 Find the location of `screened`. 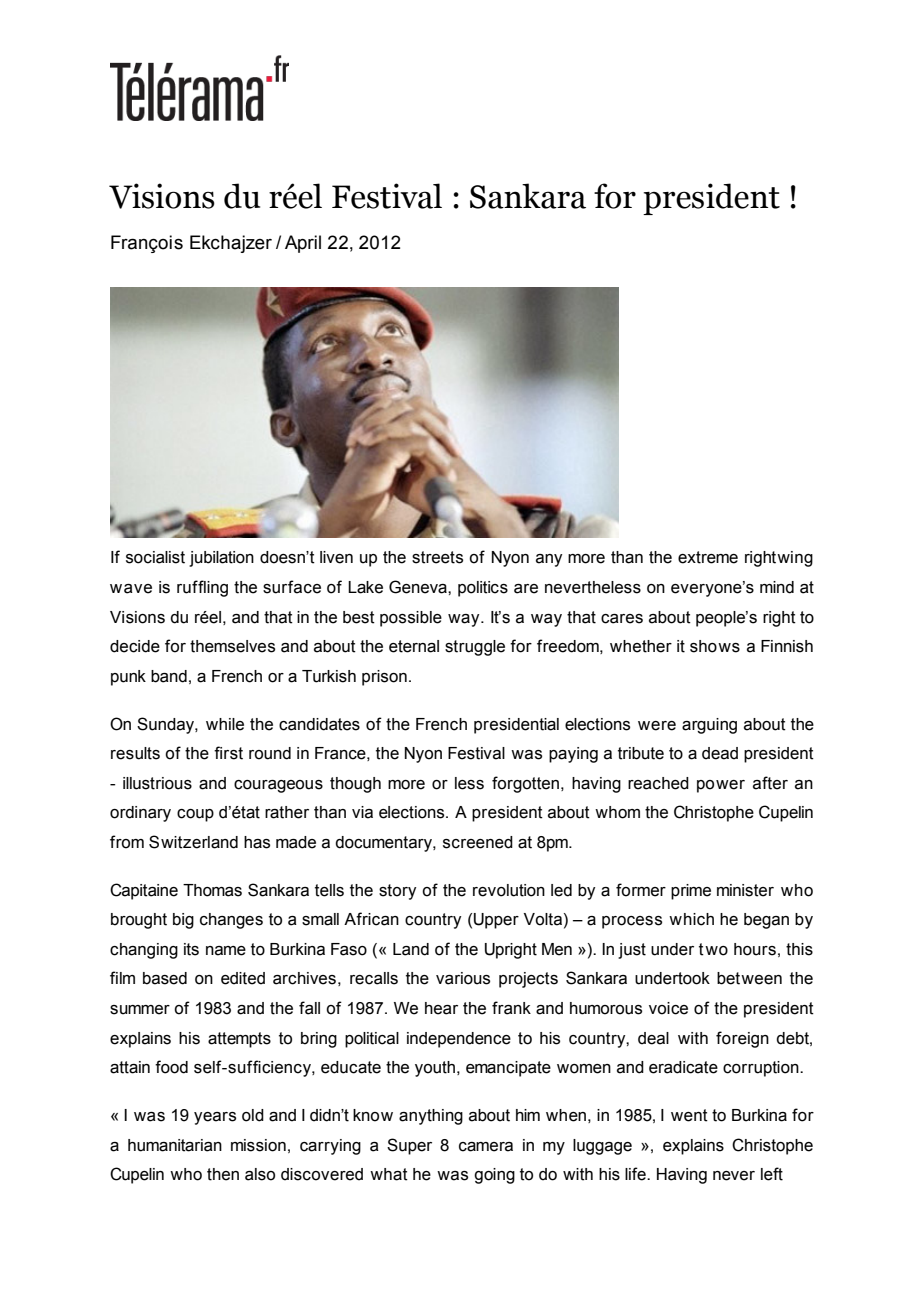

screened is located at coordinates (478, 842).
